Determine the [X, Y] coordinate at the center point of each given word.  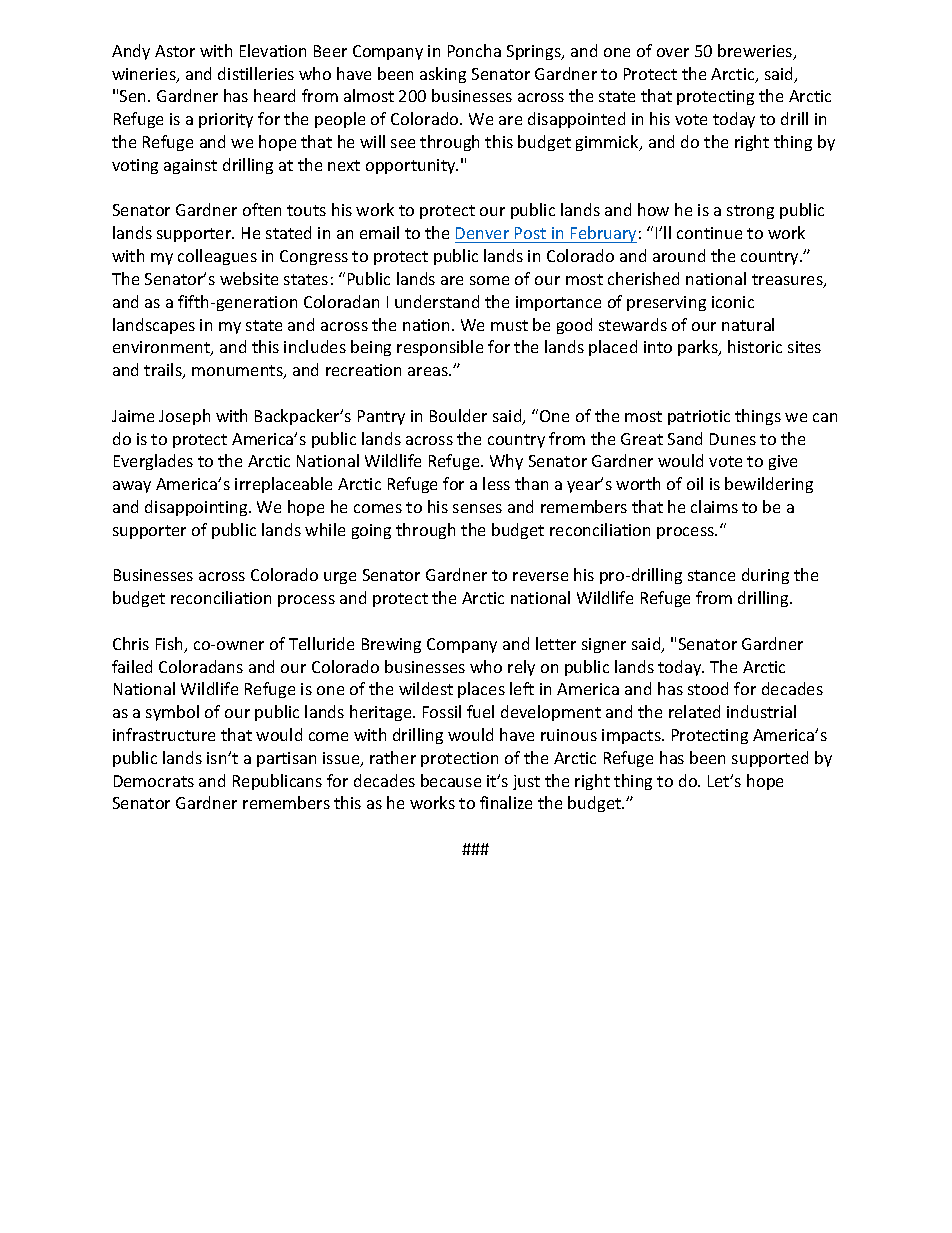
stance [711, 575]
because [451, 780]
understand [437, 301]
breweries [756, 52]
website [249, 278]
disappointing [197, 508]
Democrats [154, 781]
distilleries [256, 73]
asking [443, 75]
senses [477, 508]
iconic [733, 302]
